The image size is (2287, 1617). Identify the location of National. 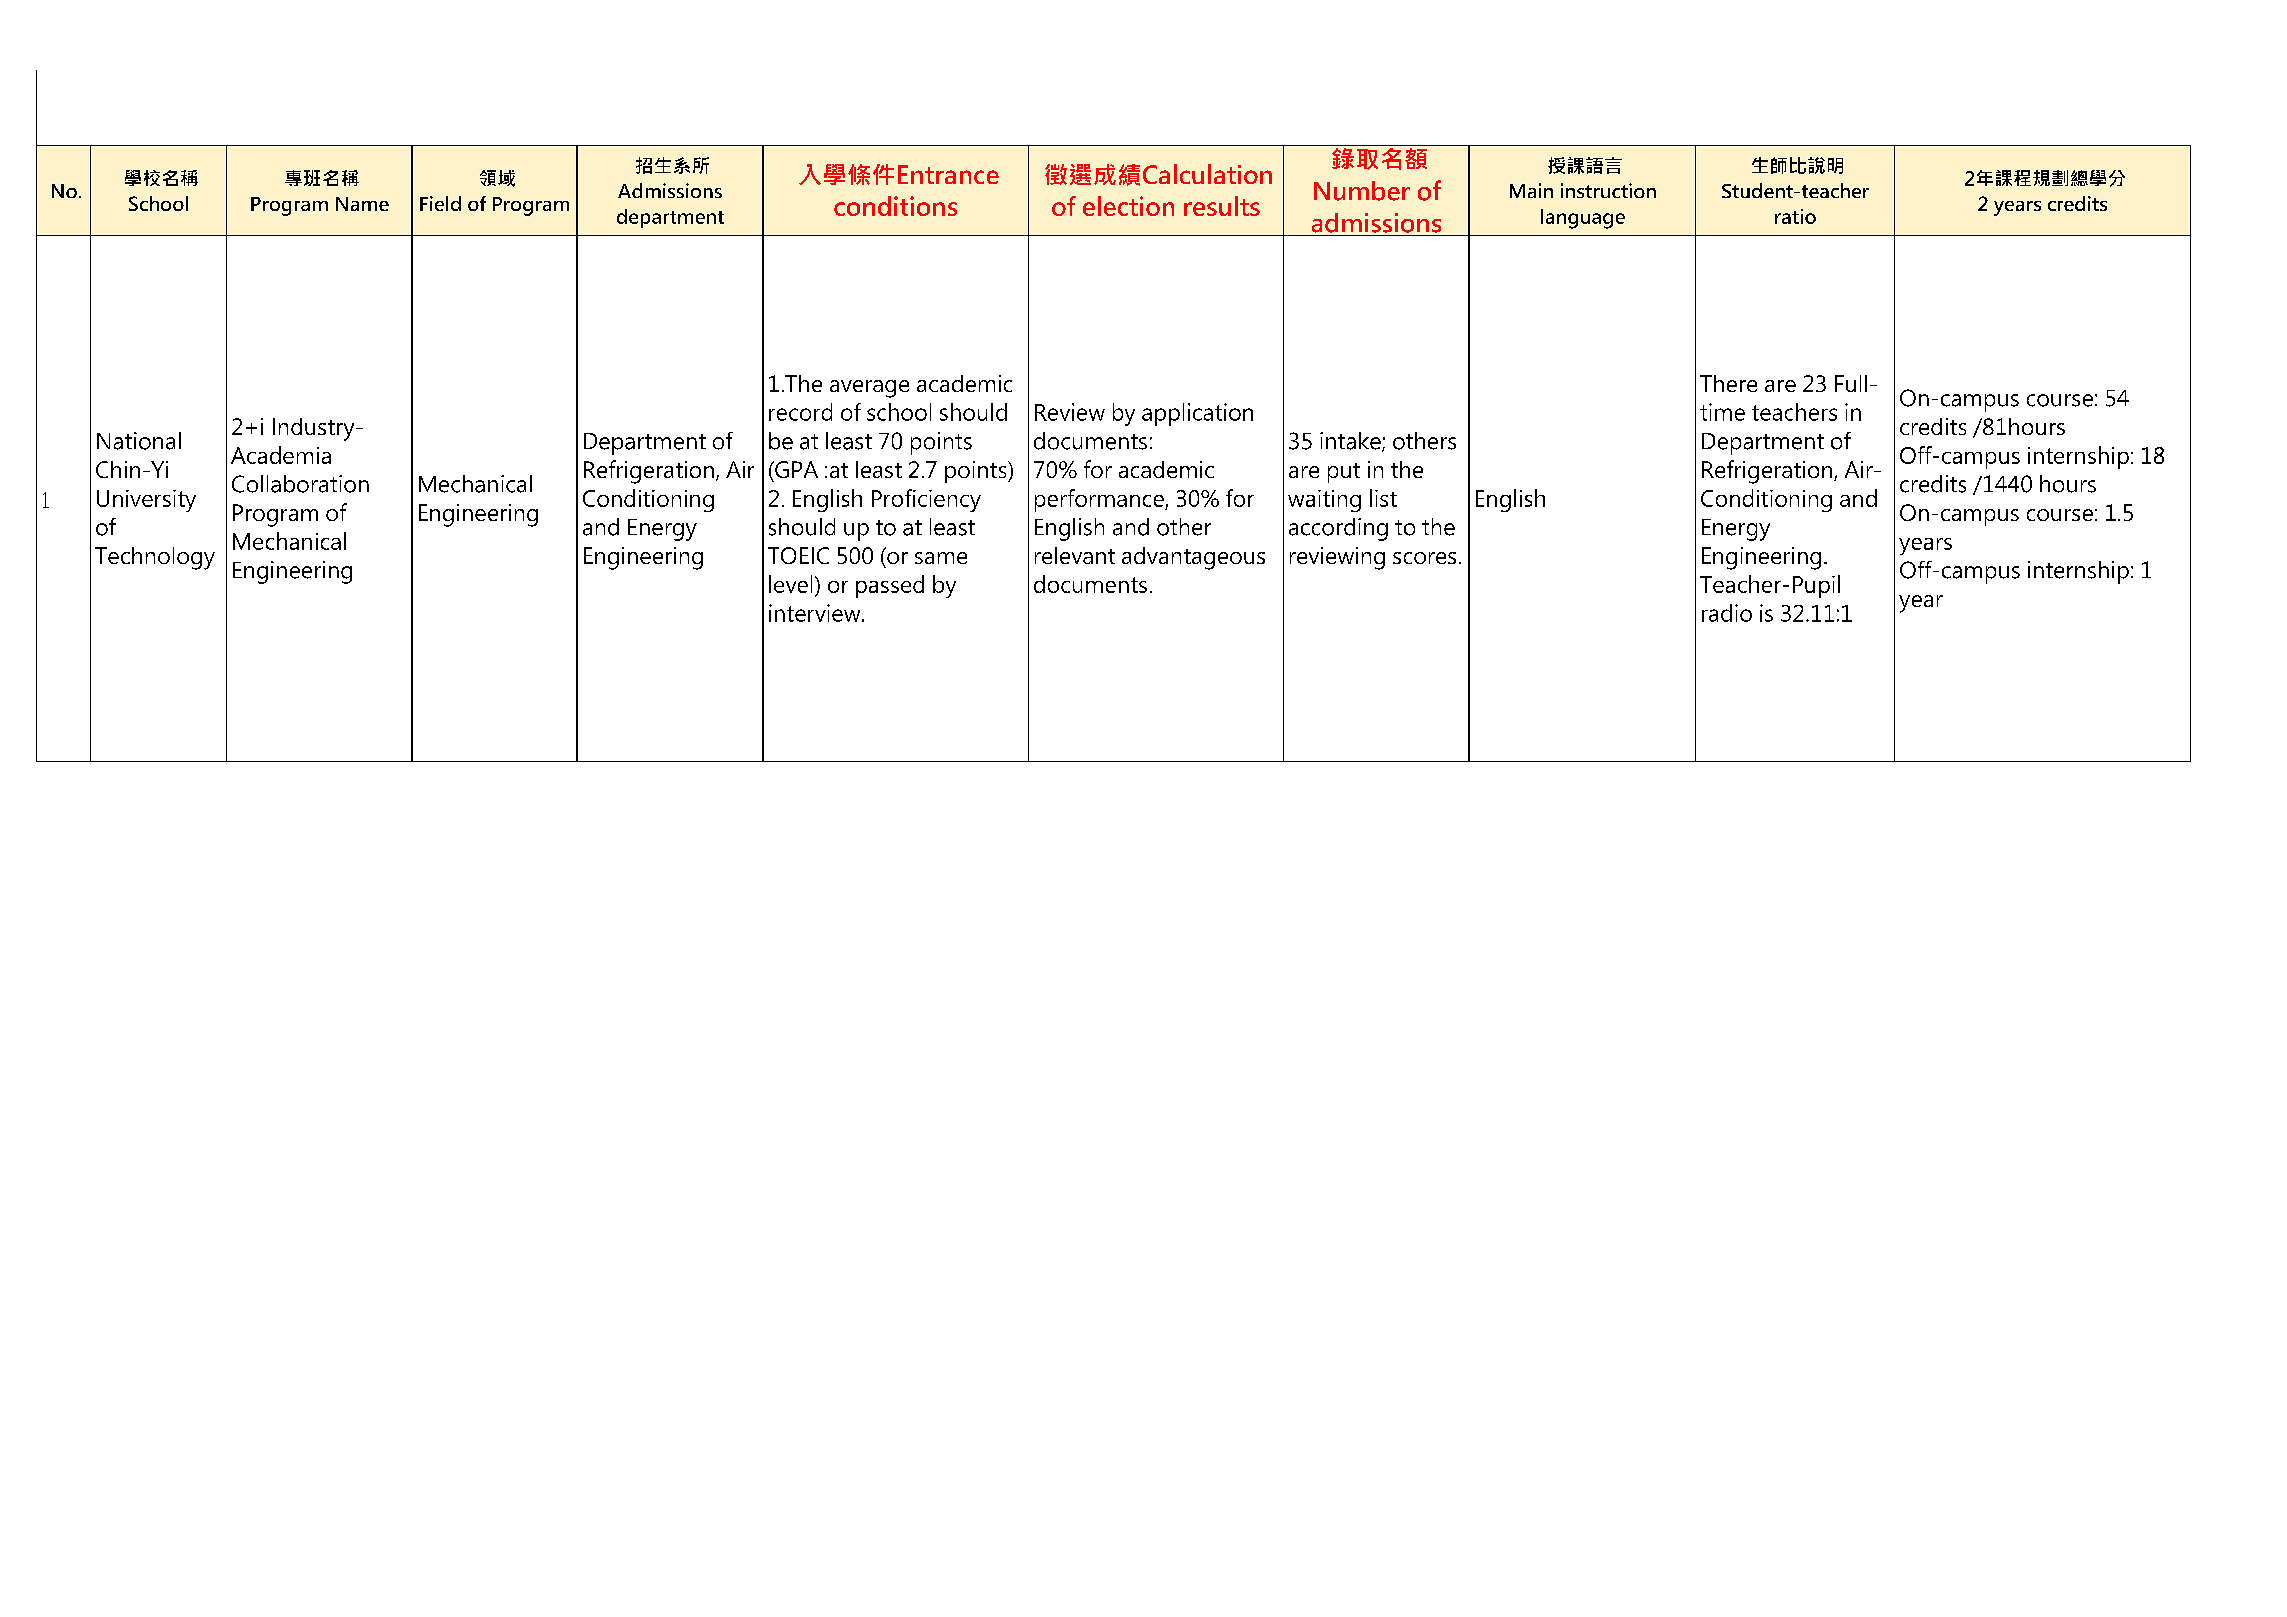
(139, 441).
